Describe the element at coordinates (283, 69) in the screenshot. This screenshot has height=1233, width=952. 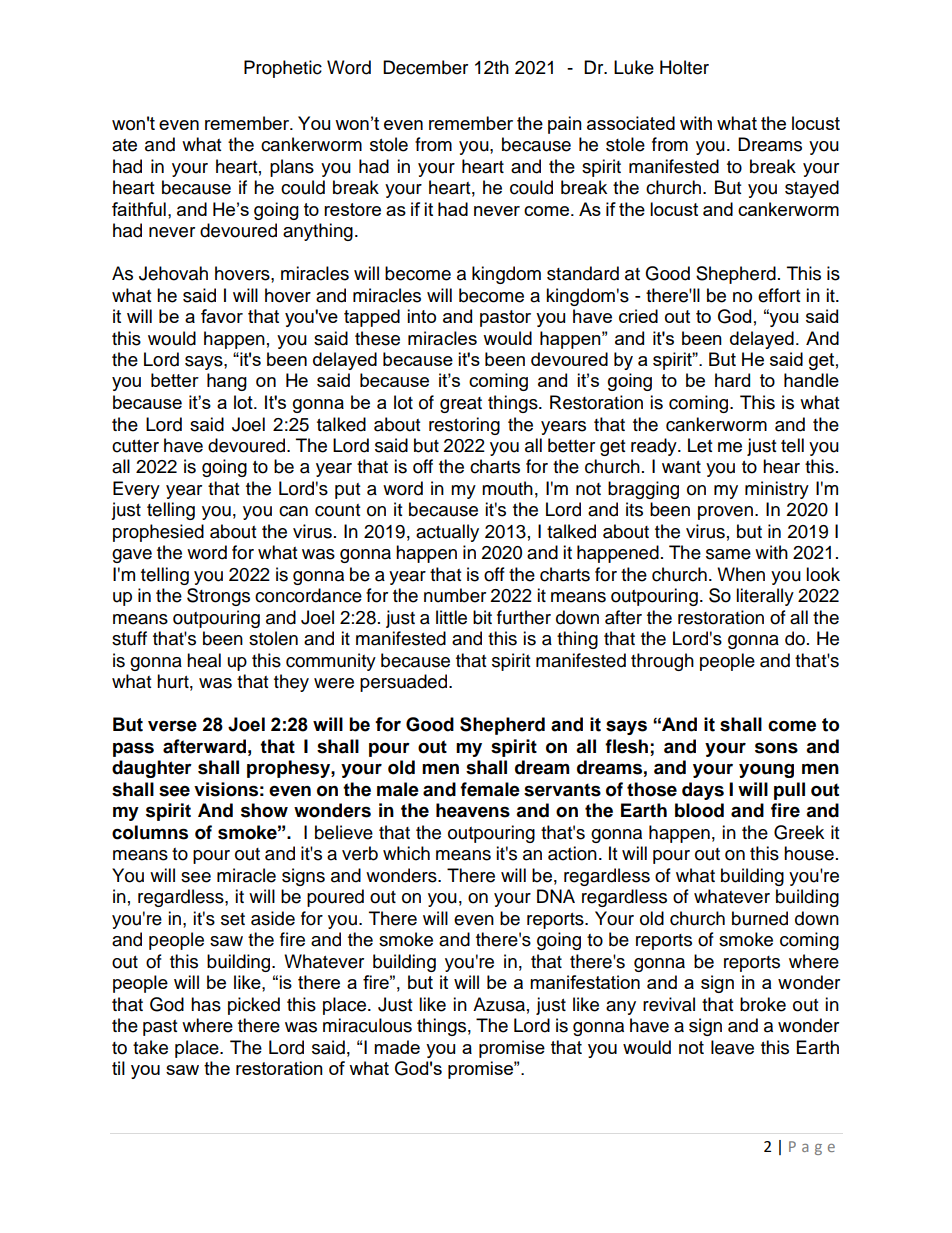
I see `Prophetic` at that location.
